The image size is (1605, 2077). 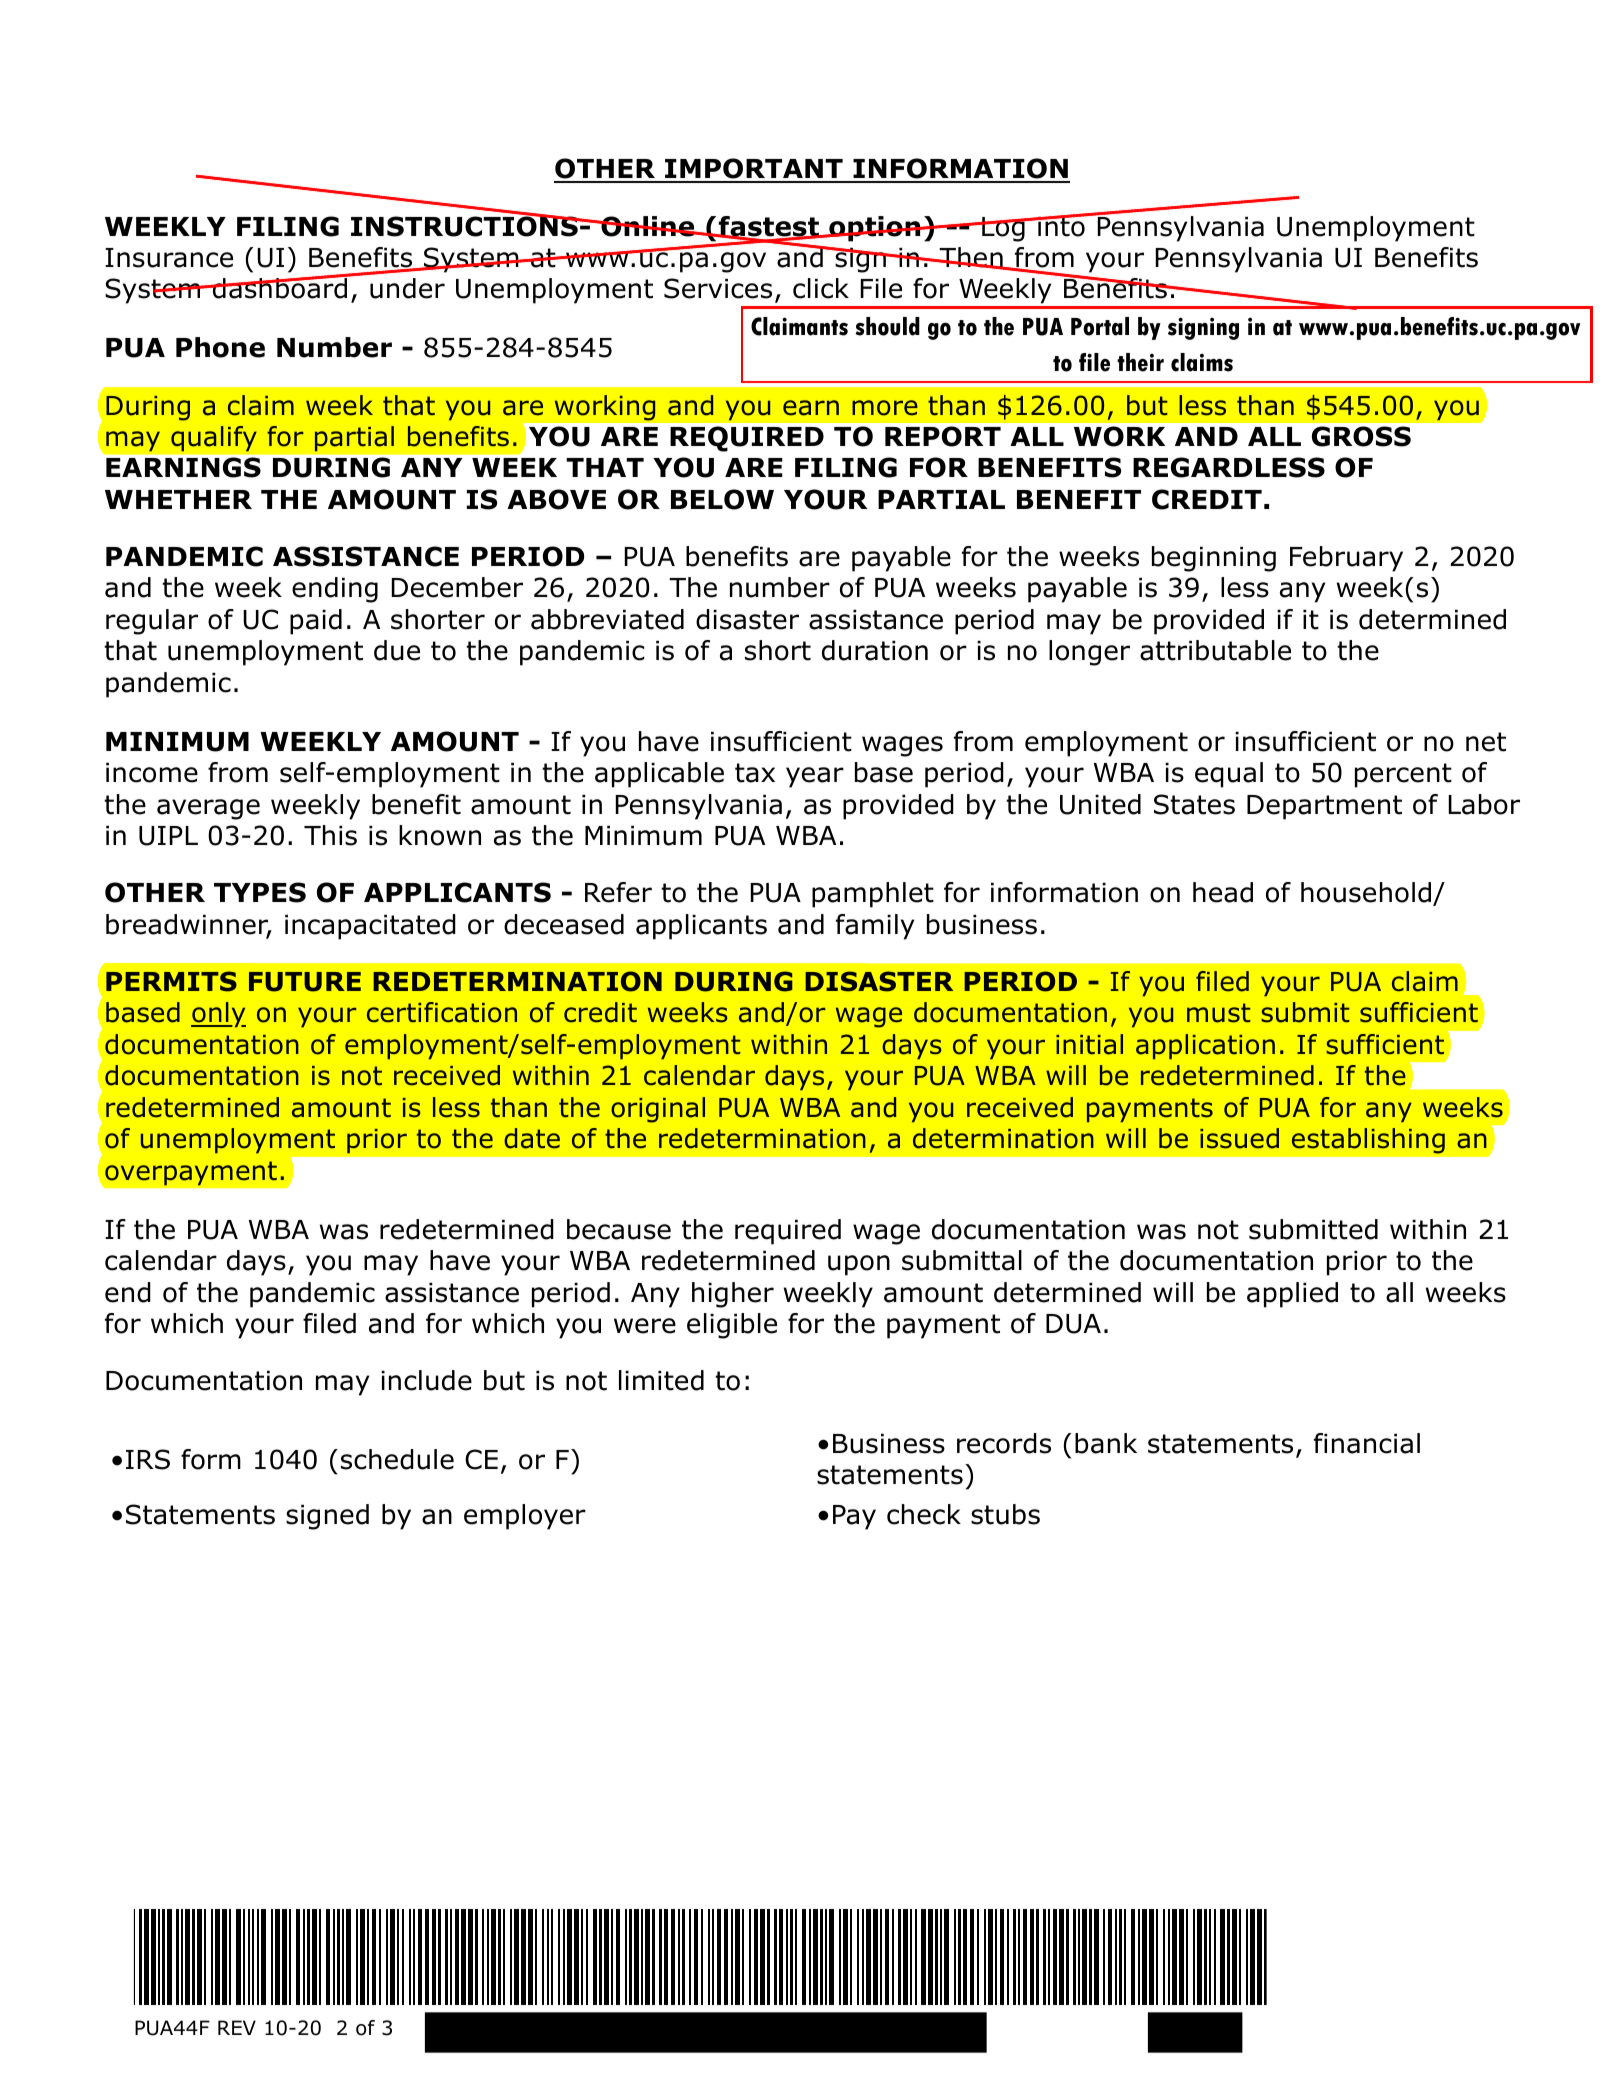 What do you see at coordinates (280, 287) in the screenshot?
I see `dashboard` at bounding box center [280, 287].
